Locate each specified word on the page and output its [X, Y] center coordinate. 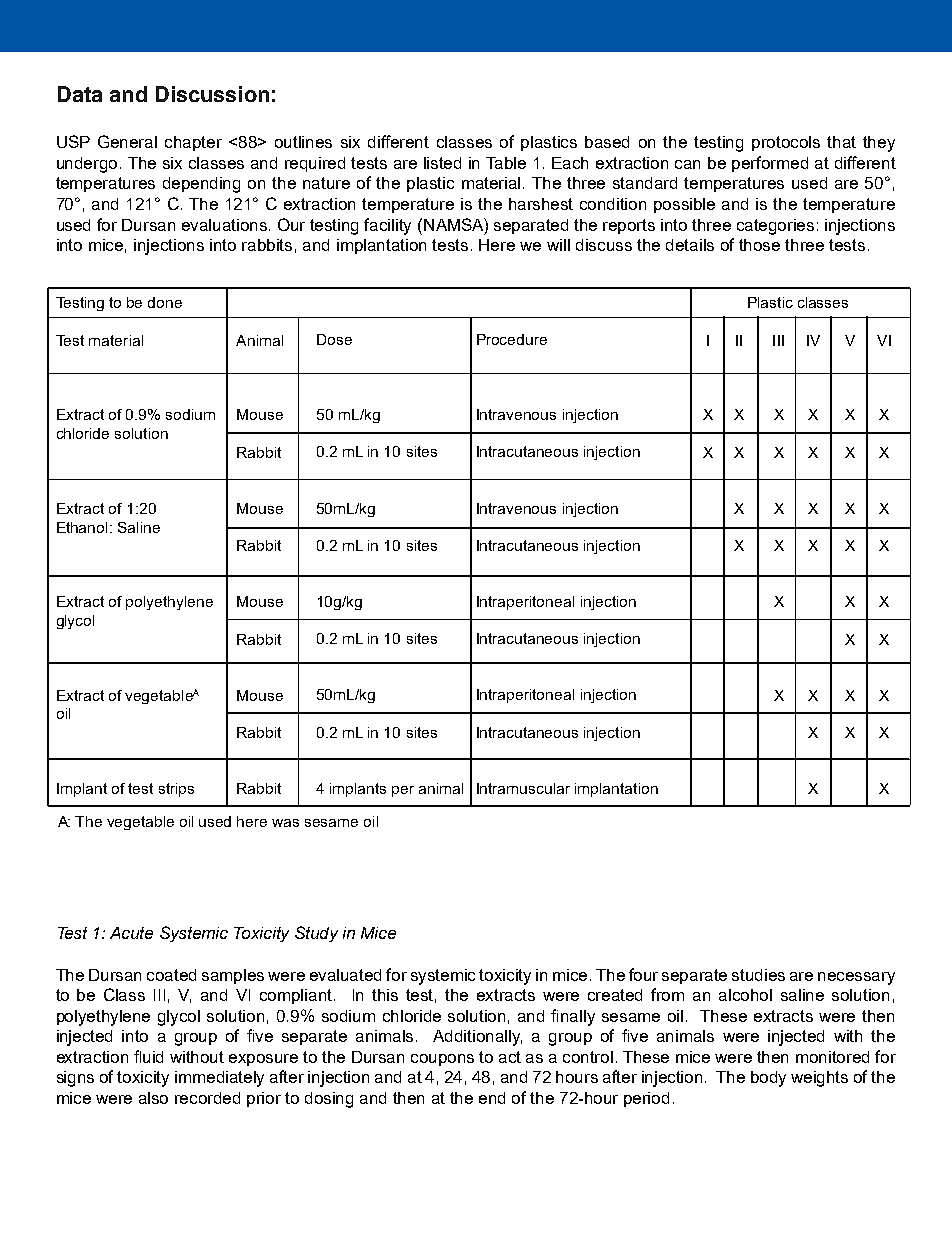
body [768, 1079]
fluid [148, 1056]
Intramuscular [523, 788]
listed [442, 163]
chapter [193, 143]
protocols [786, 143]
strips [176, 790]
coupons [442, 1060]
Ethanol [82, 527]
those [759, 245]
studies [758, 975]
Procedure [512, 339]
